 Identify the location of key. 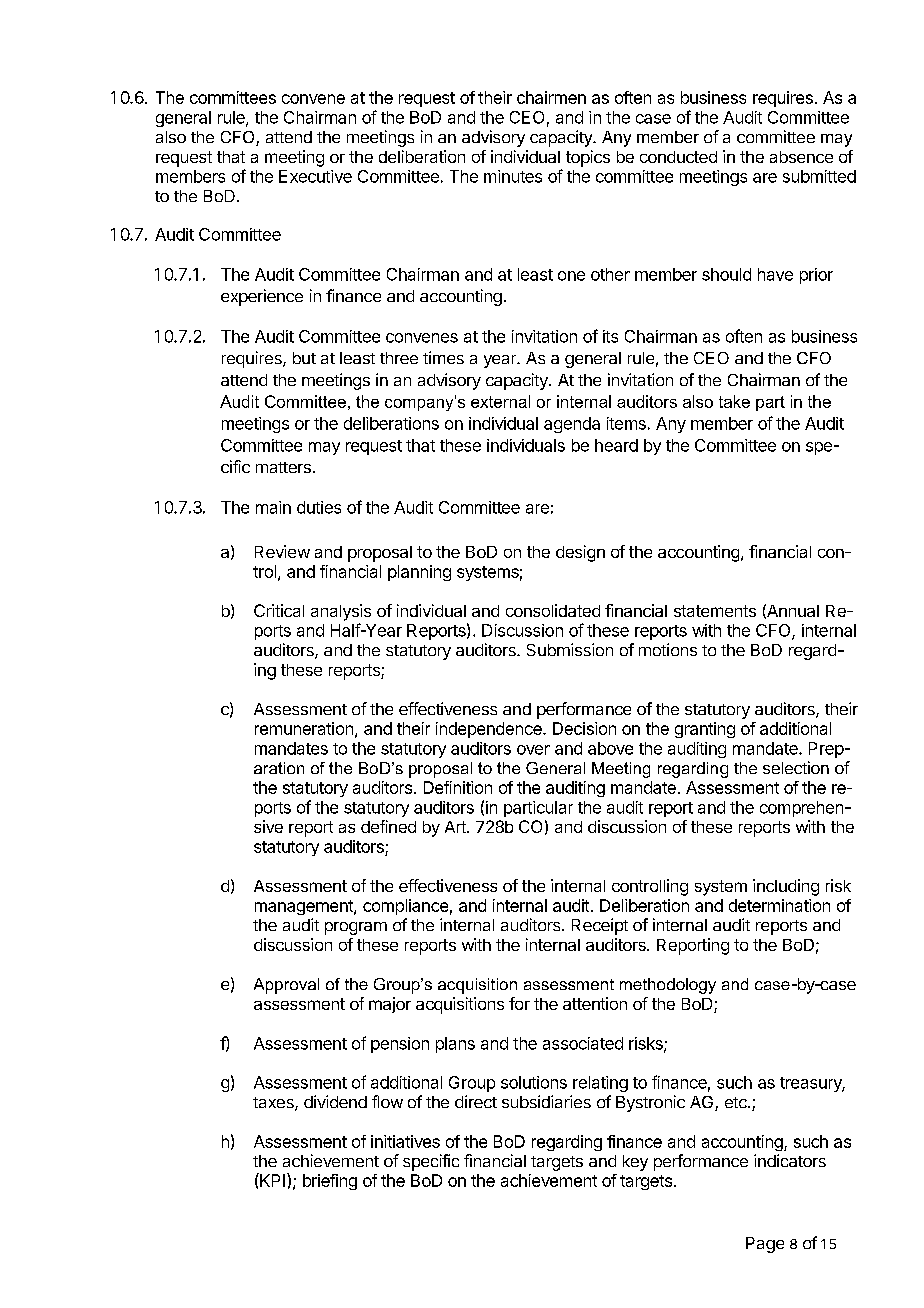
(635, 1163).
